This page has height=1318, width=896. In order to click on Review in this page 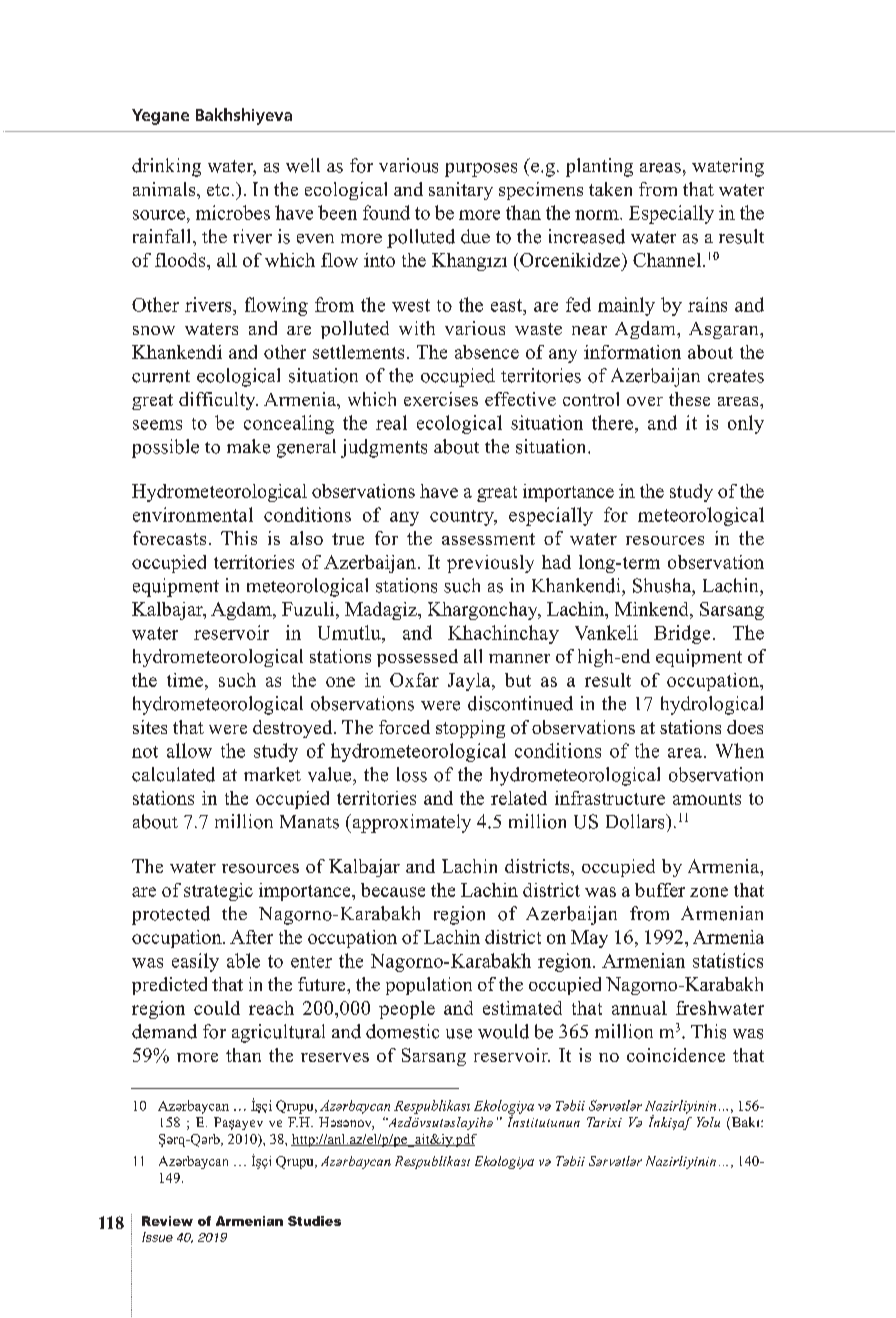, I will do `click(167, 1221)`.
